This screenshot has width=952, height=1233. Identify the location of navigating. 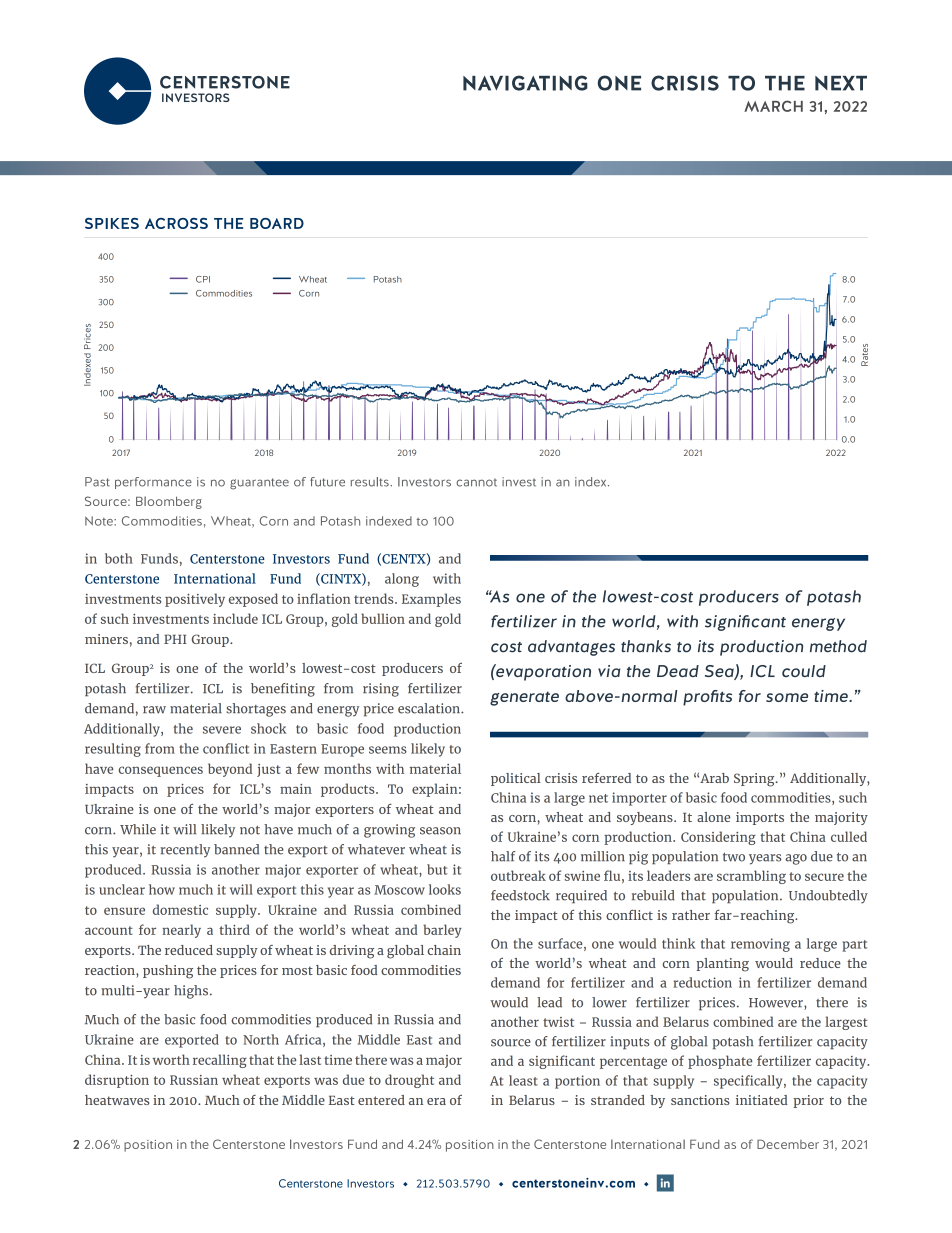
(525, 83).
